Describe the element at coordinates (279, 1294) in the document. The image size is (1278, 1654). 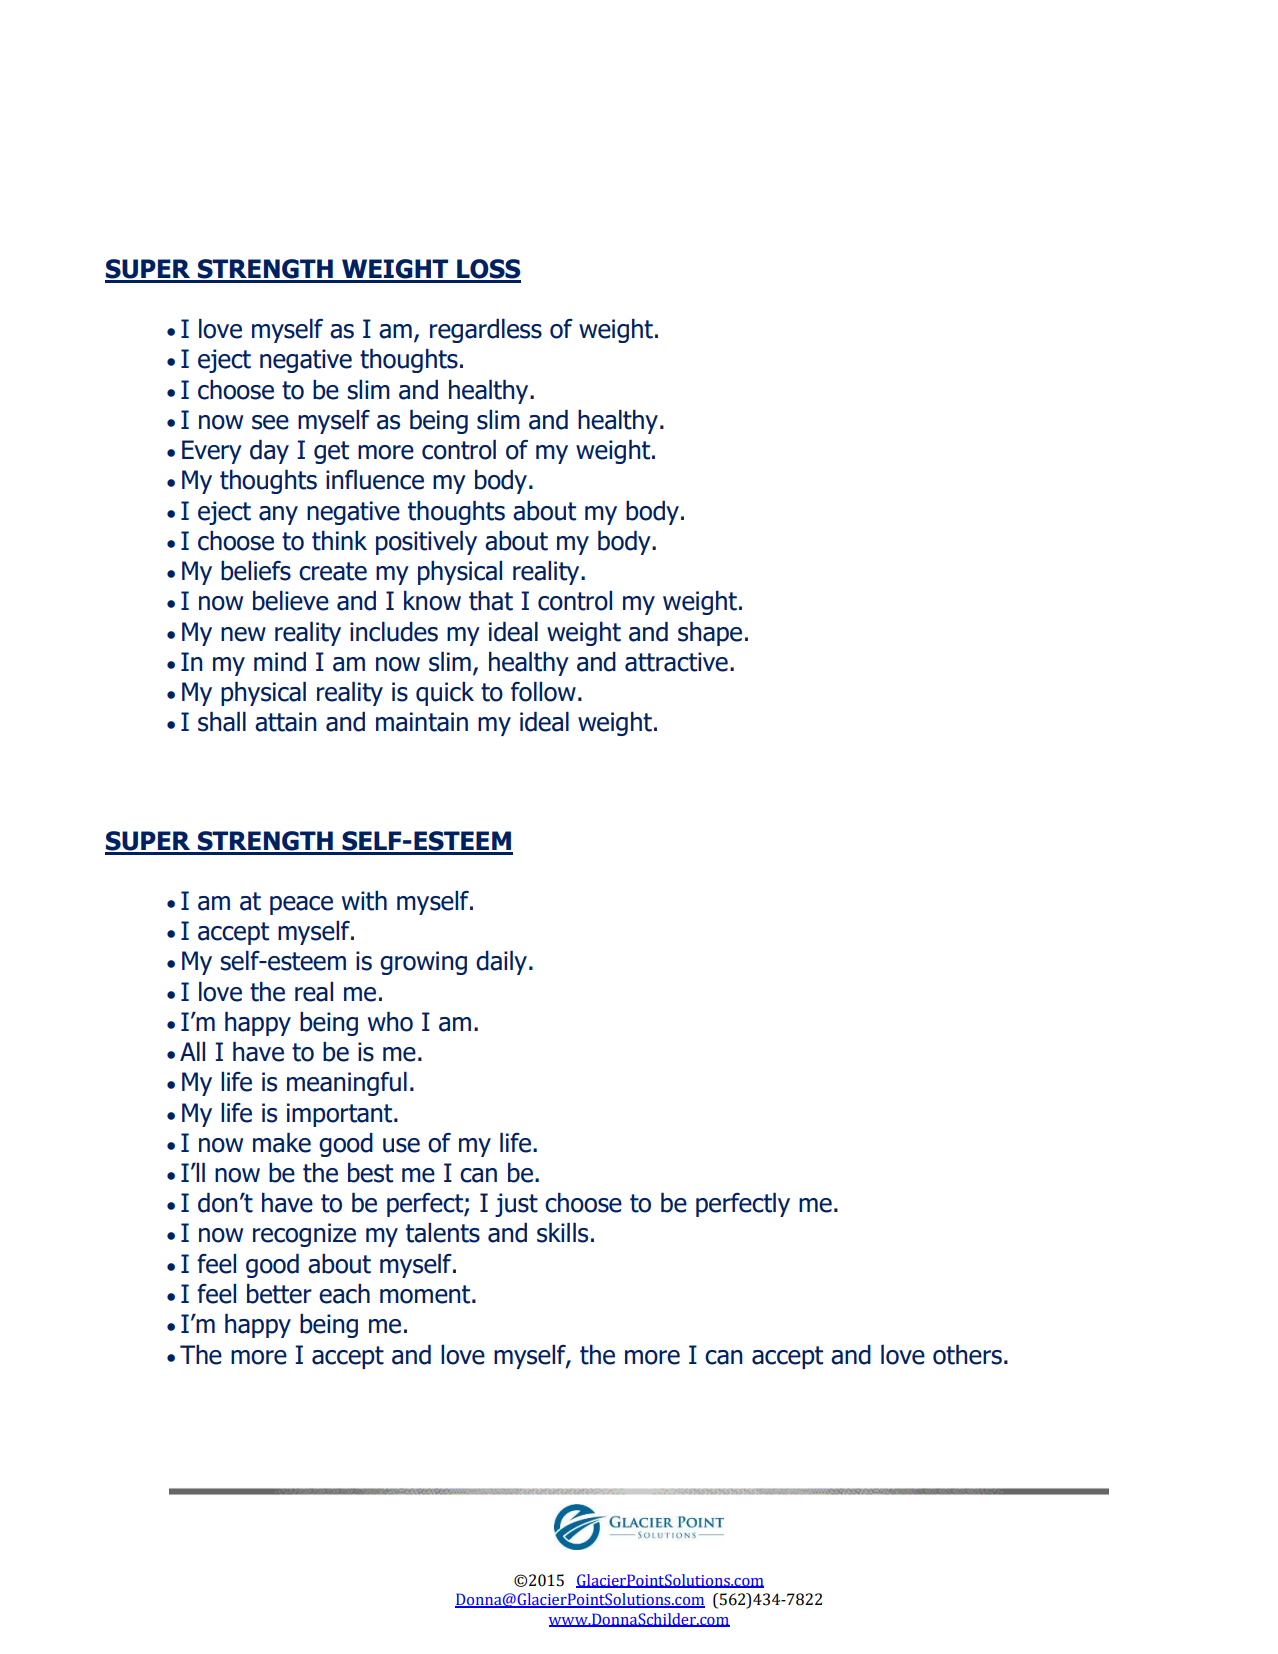
I see `better` at that location.
